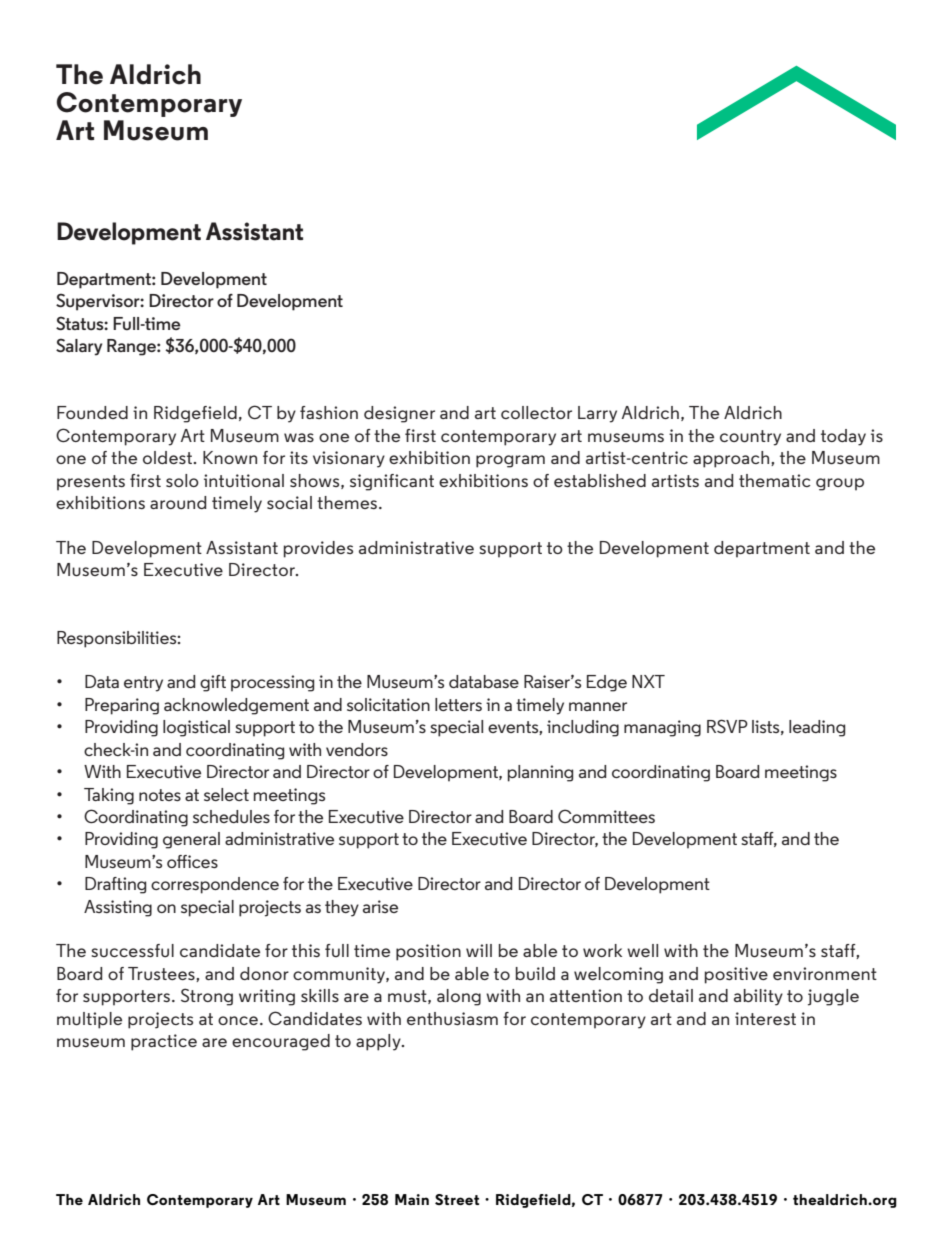  Describe the element at coordinates (479, 950) in the image. I see `will` at that location.
